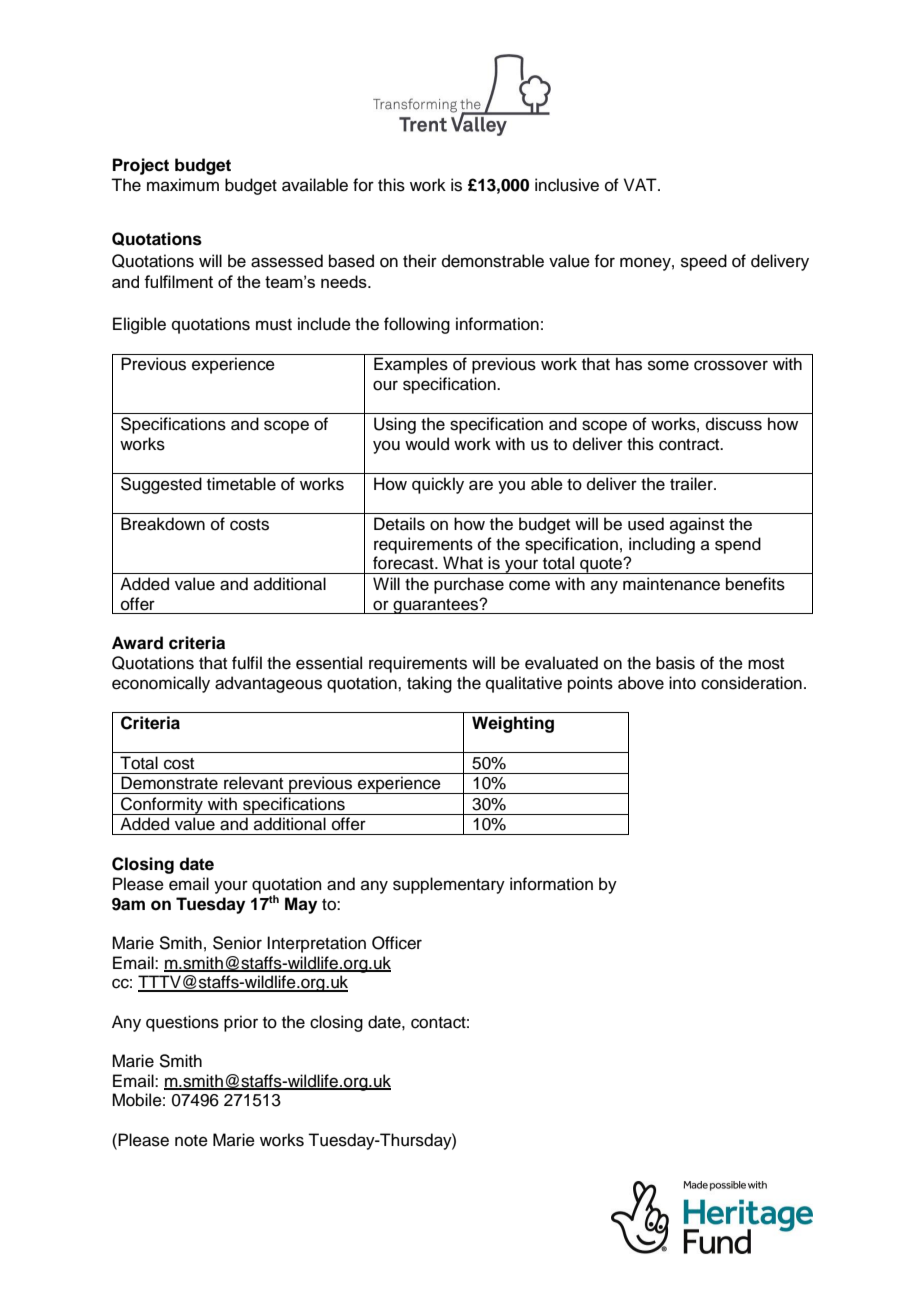 This document has height=1308, width=924. What do you see at coordinates (237, 943) in the document?
I see `Senior` at bounding box center [237, 943].
